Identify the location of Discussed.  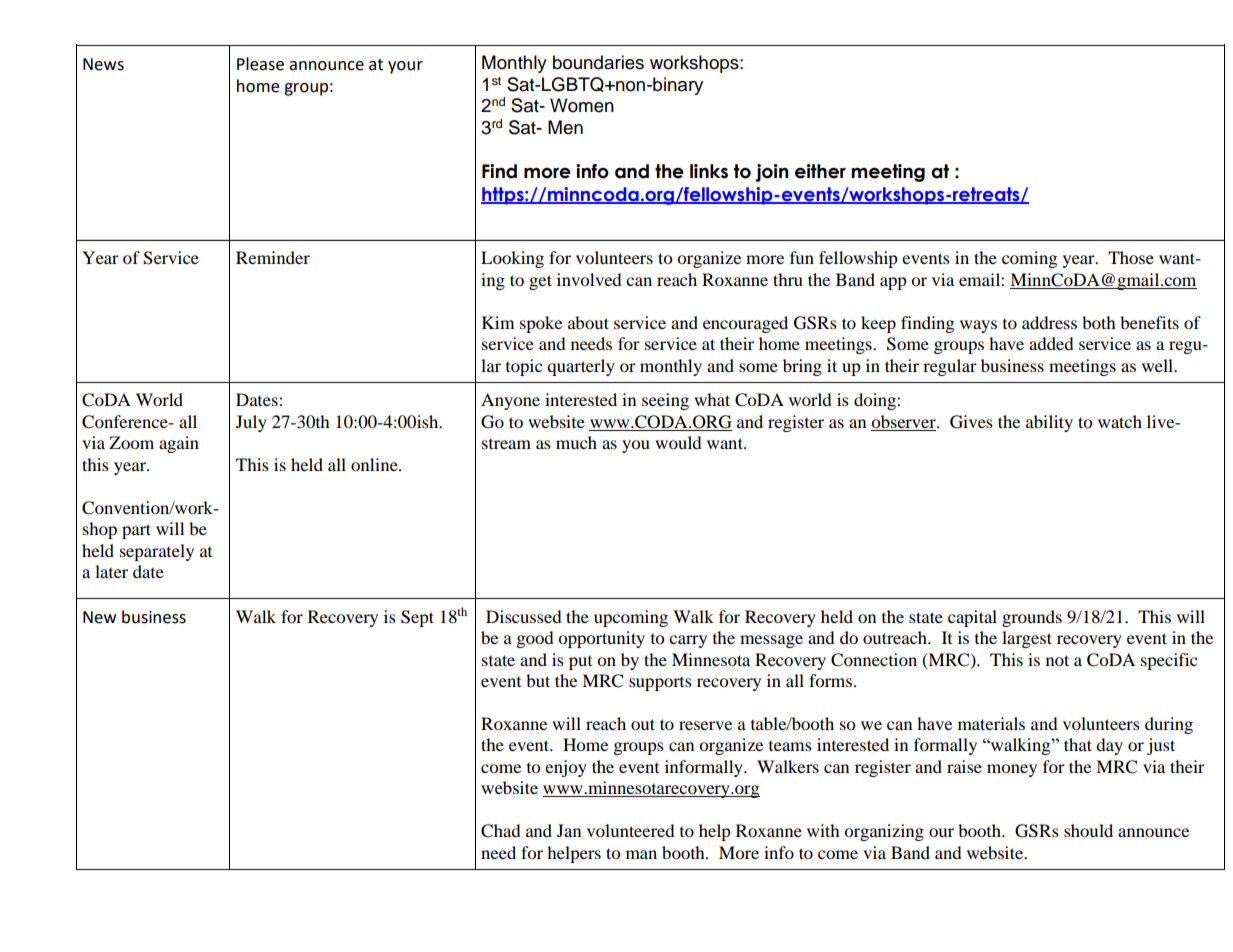
(524, 616).
